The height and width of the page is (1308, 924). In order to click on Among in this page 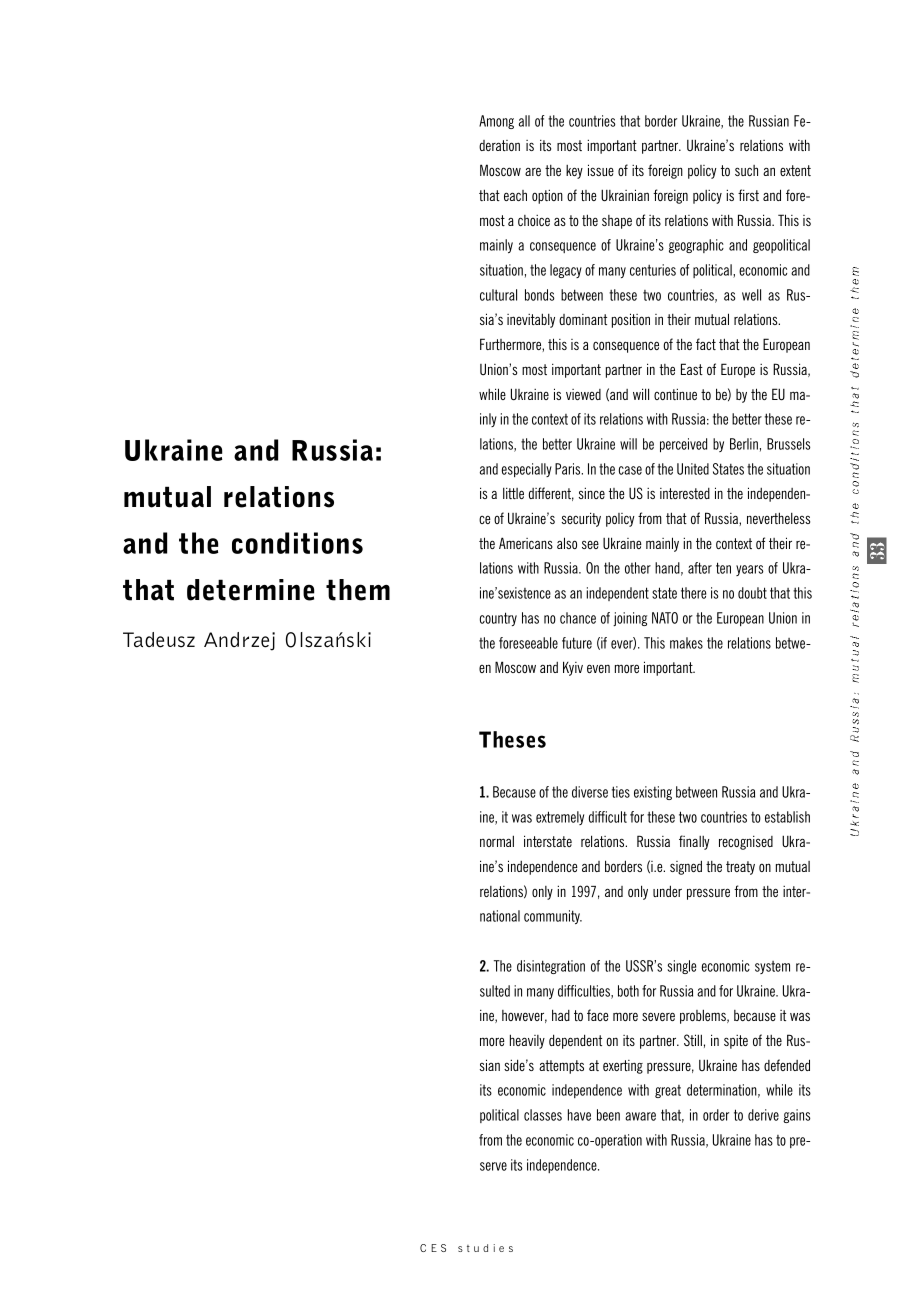, I will do `click(496, 122)`.
